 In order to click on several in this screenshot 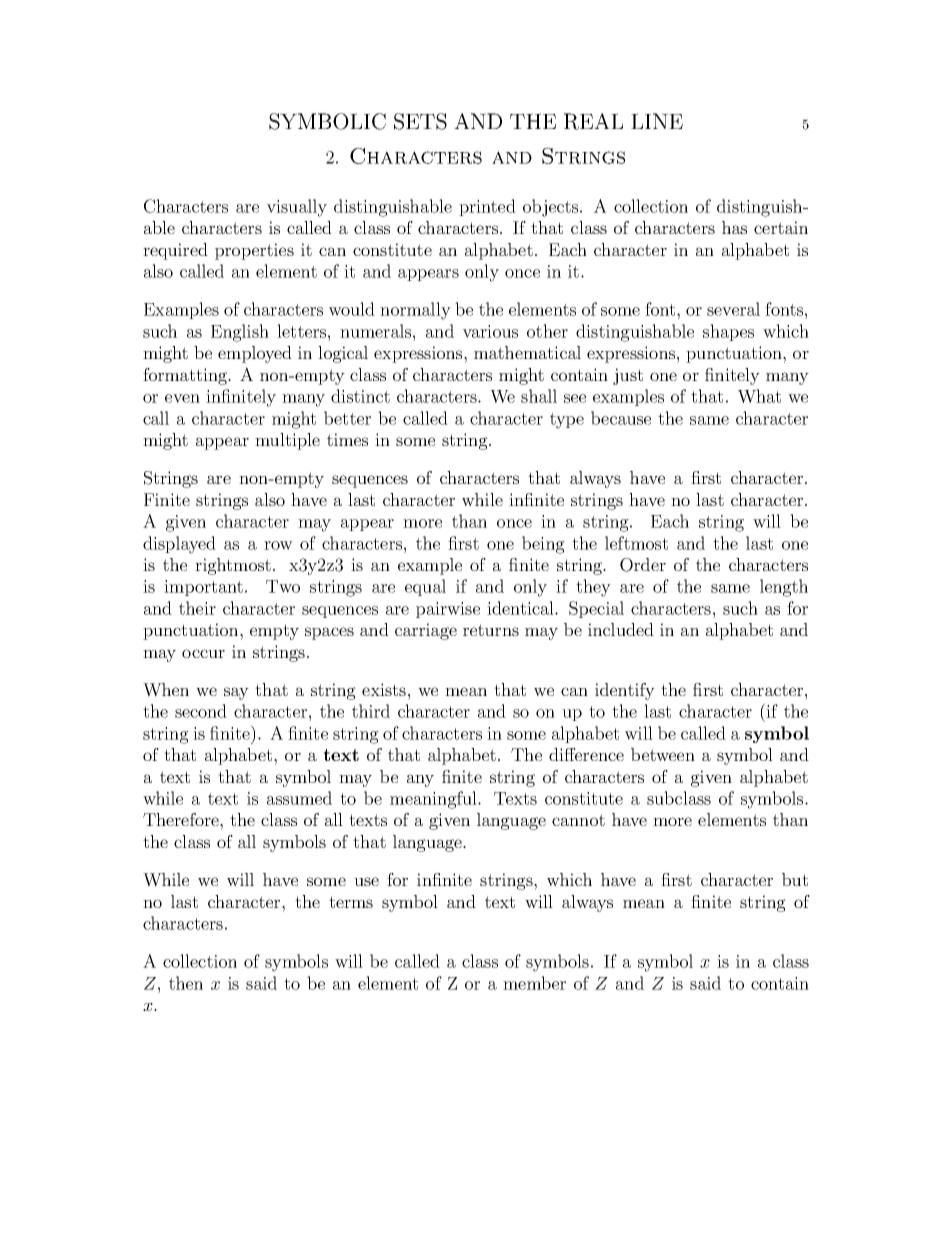, I will do `click(733, 309)`.
